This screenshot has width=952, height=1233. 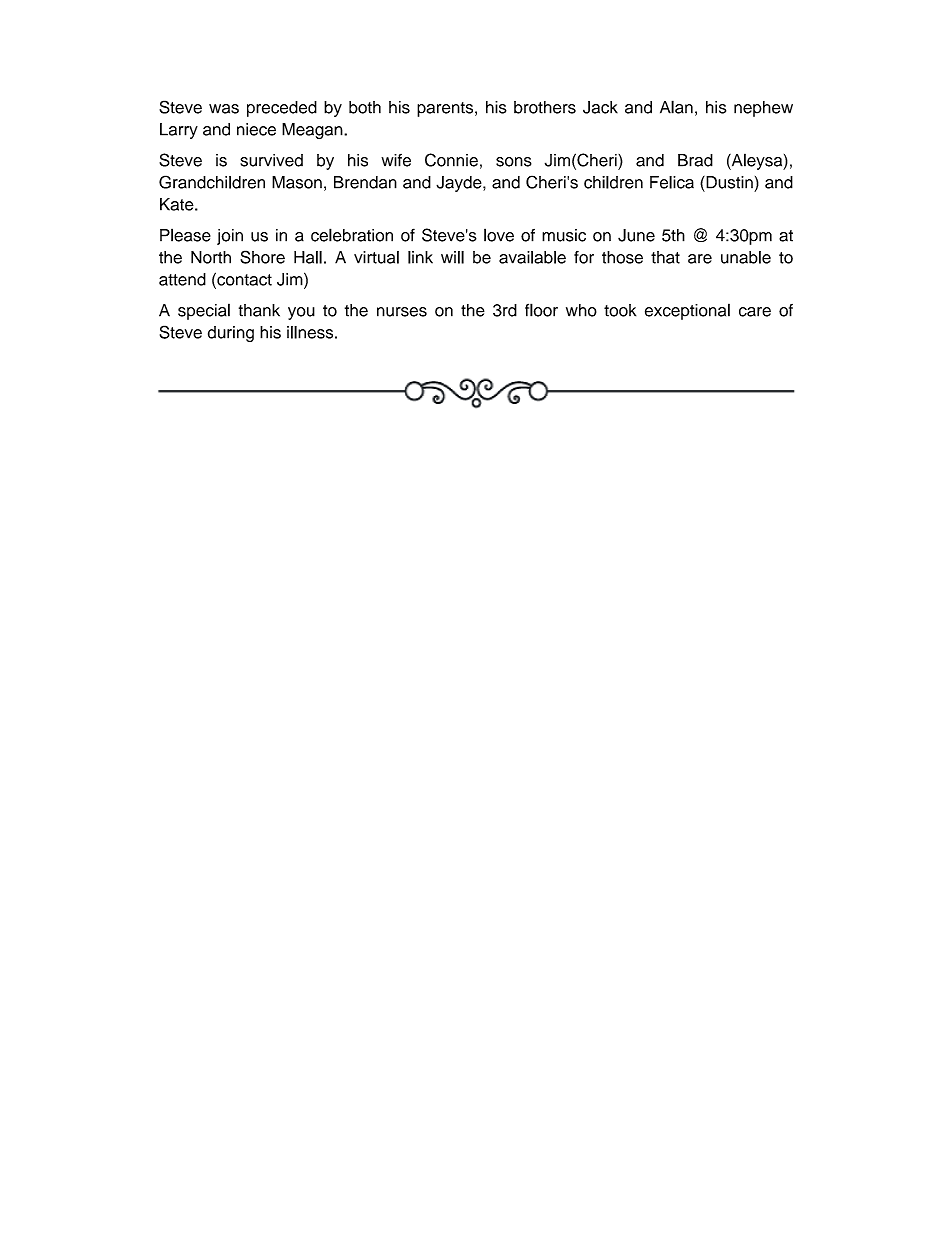 I want to click on love, so click(x=499, y=235).
